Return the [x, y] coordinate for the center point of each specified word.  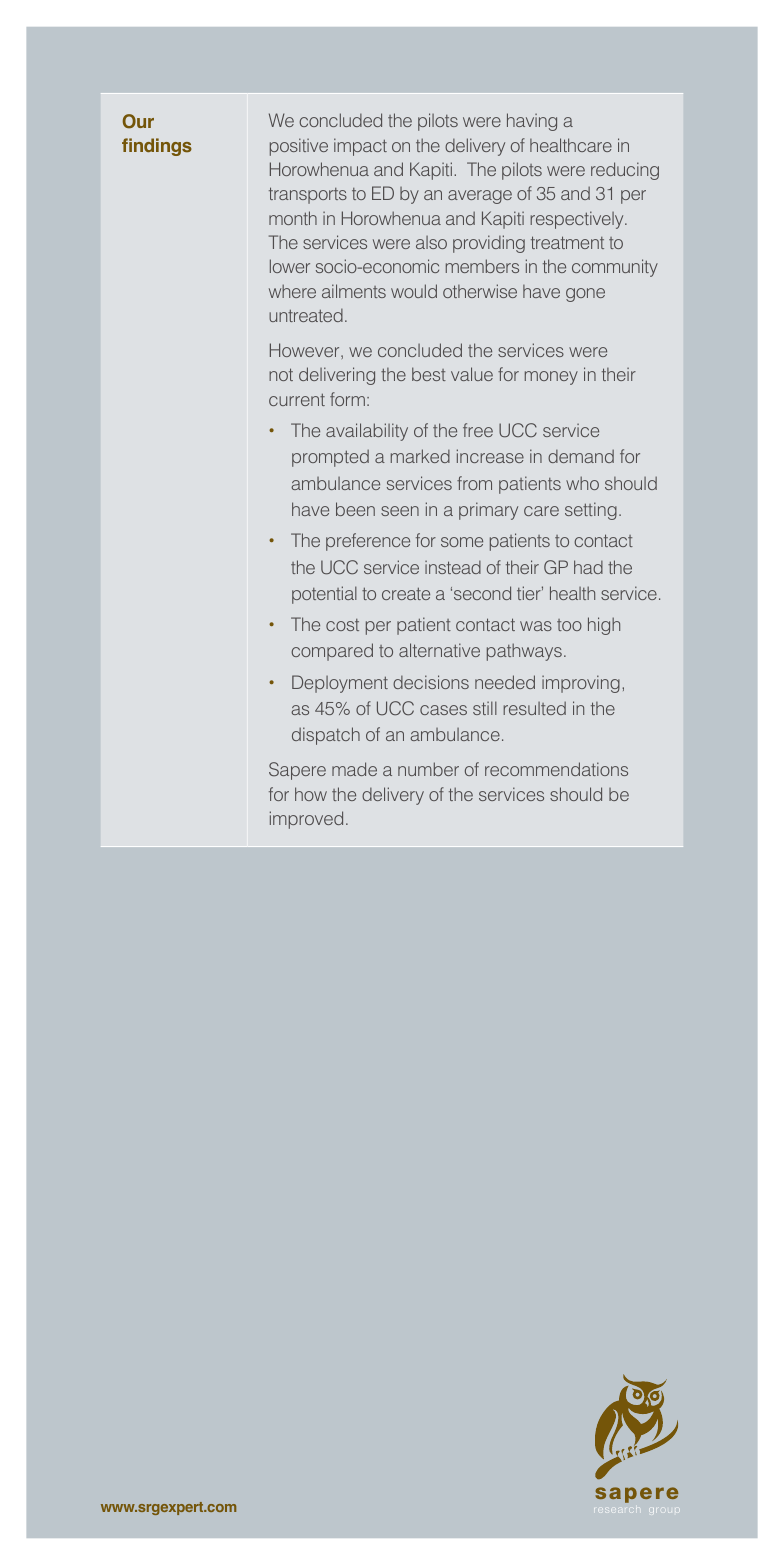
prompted [330, 458]
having [532, 122]
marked [420, 456]
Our [138, 121]
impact [360, 147]
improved [306, 820]
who [582, 483]
